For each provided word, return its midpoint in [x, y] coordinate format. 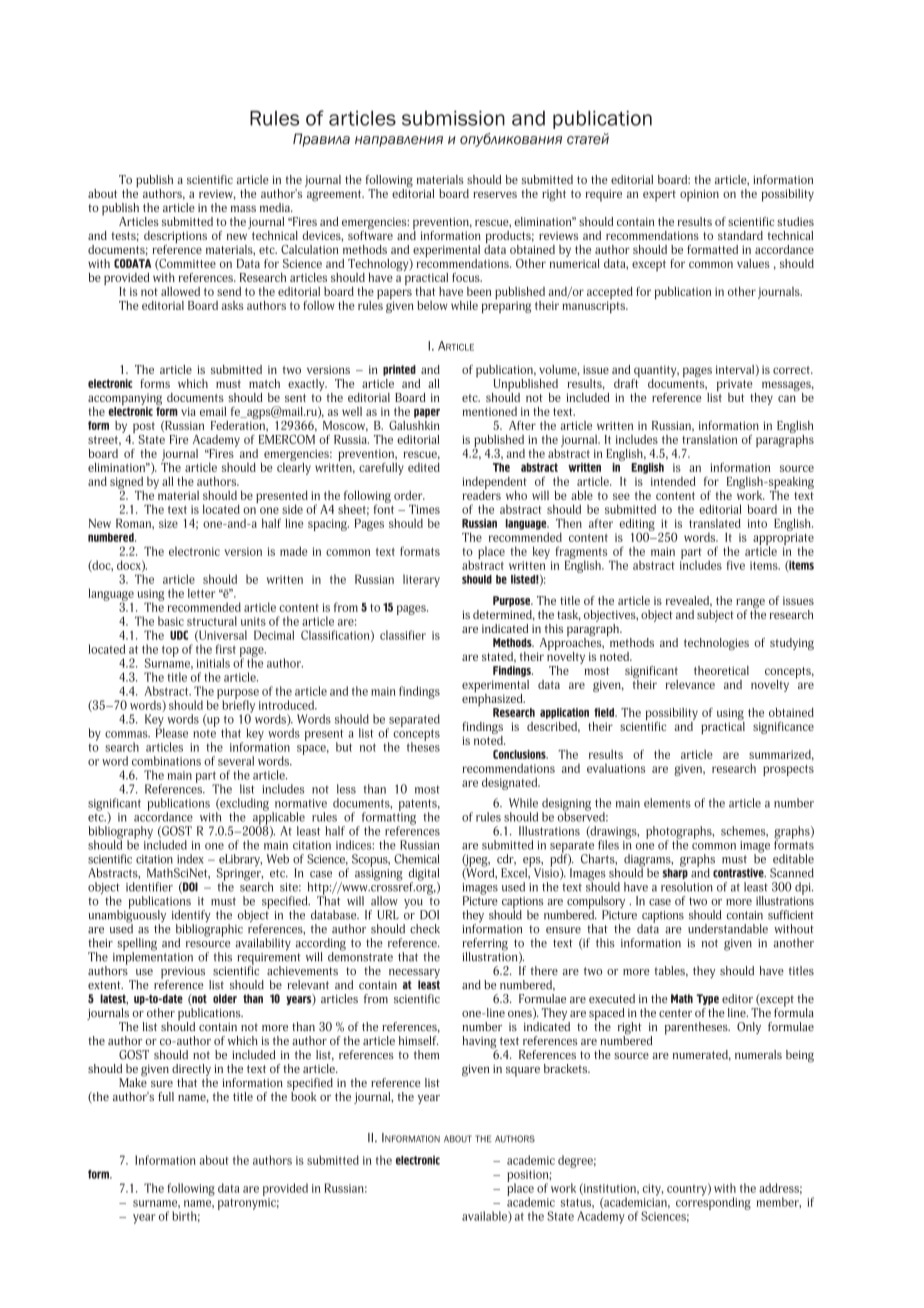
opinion [699, 195]
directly [191, 1071]
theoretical [721, 670]
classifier [403, 635]
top [170, 651]
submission [453, 118]
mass [243, 208]
